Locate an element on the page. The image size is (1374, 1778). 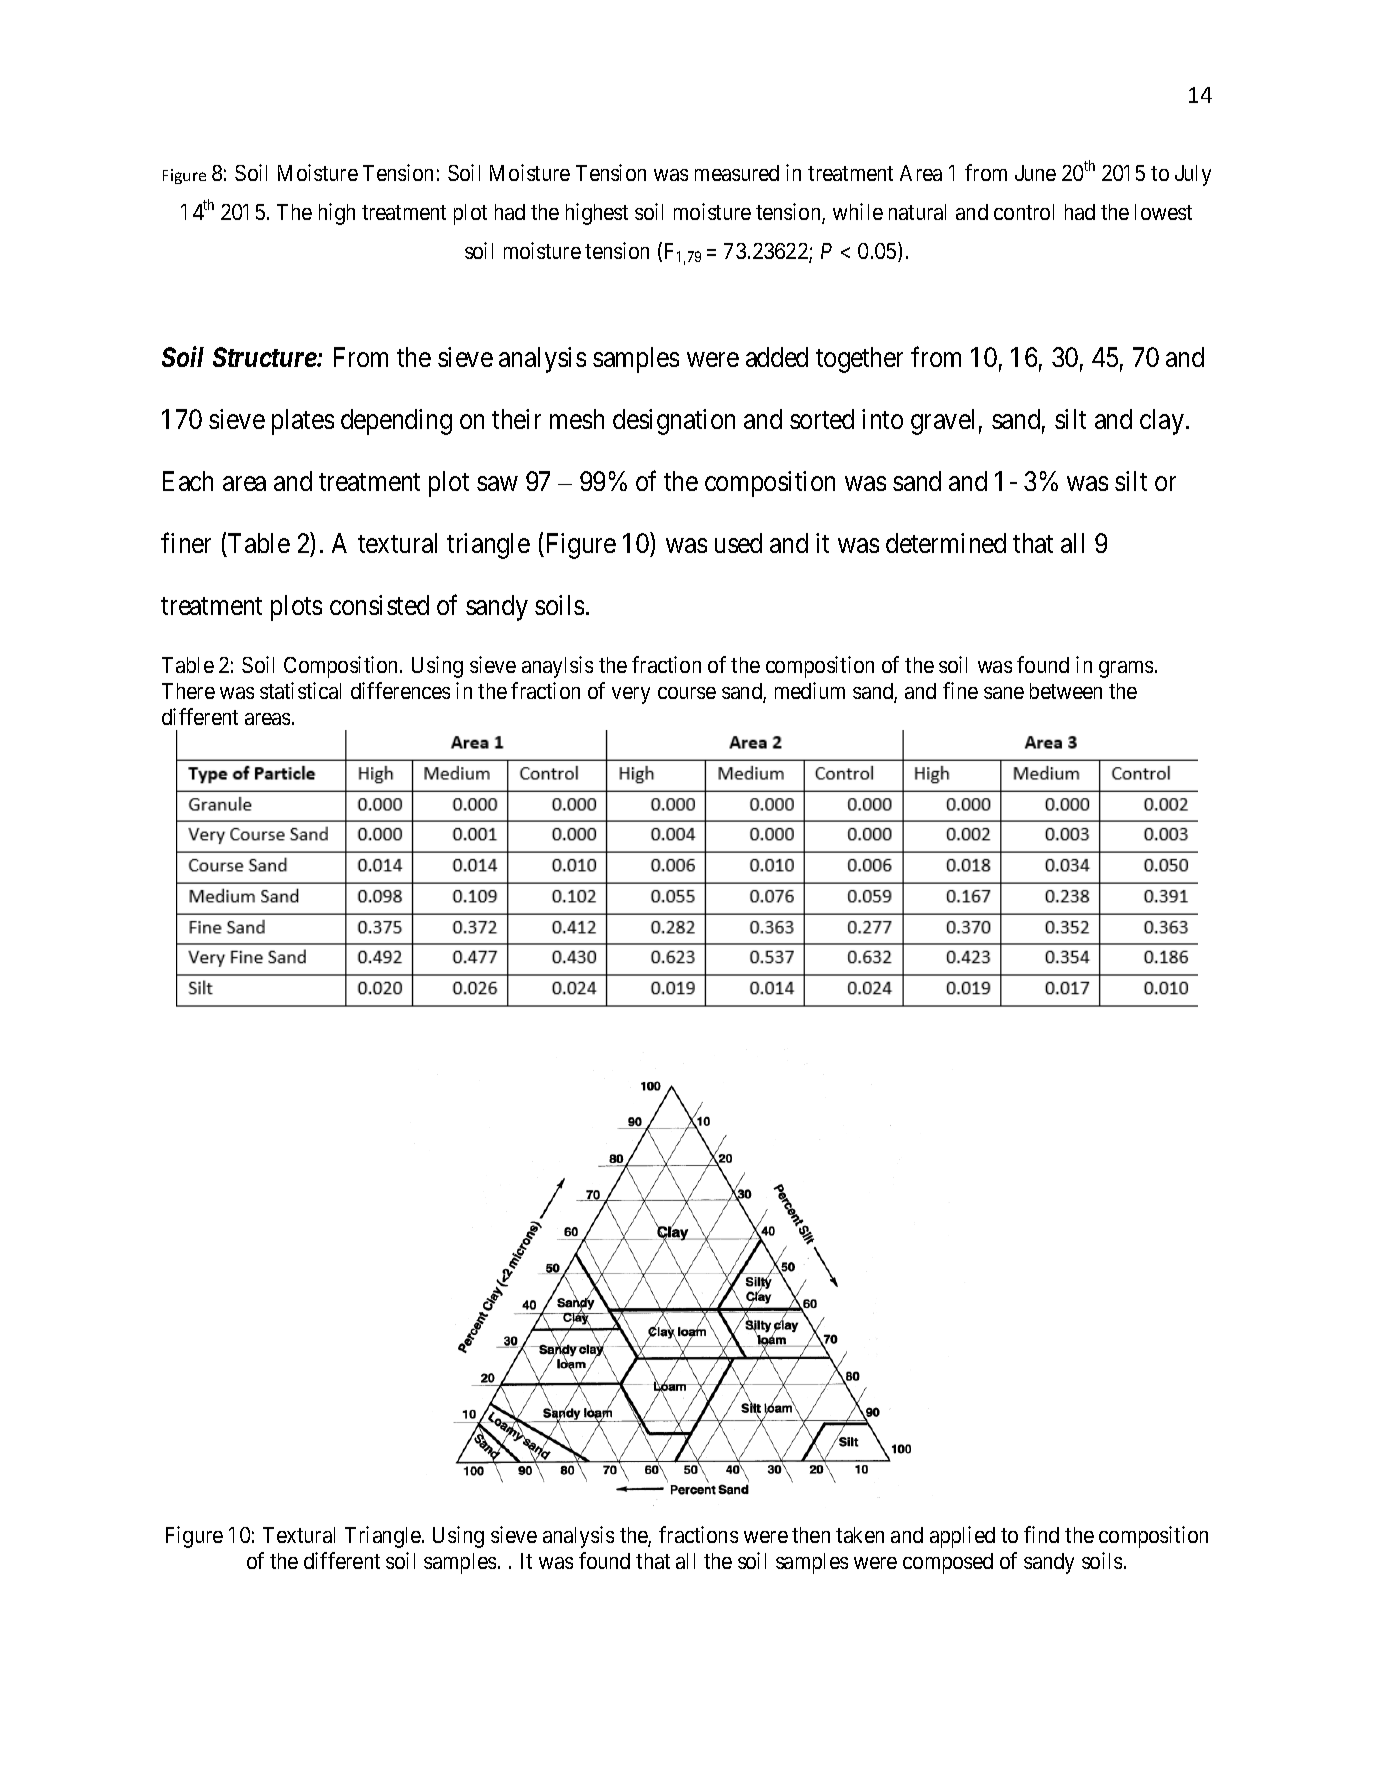
differences is located at coordinates (400, 690).
